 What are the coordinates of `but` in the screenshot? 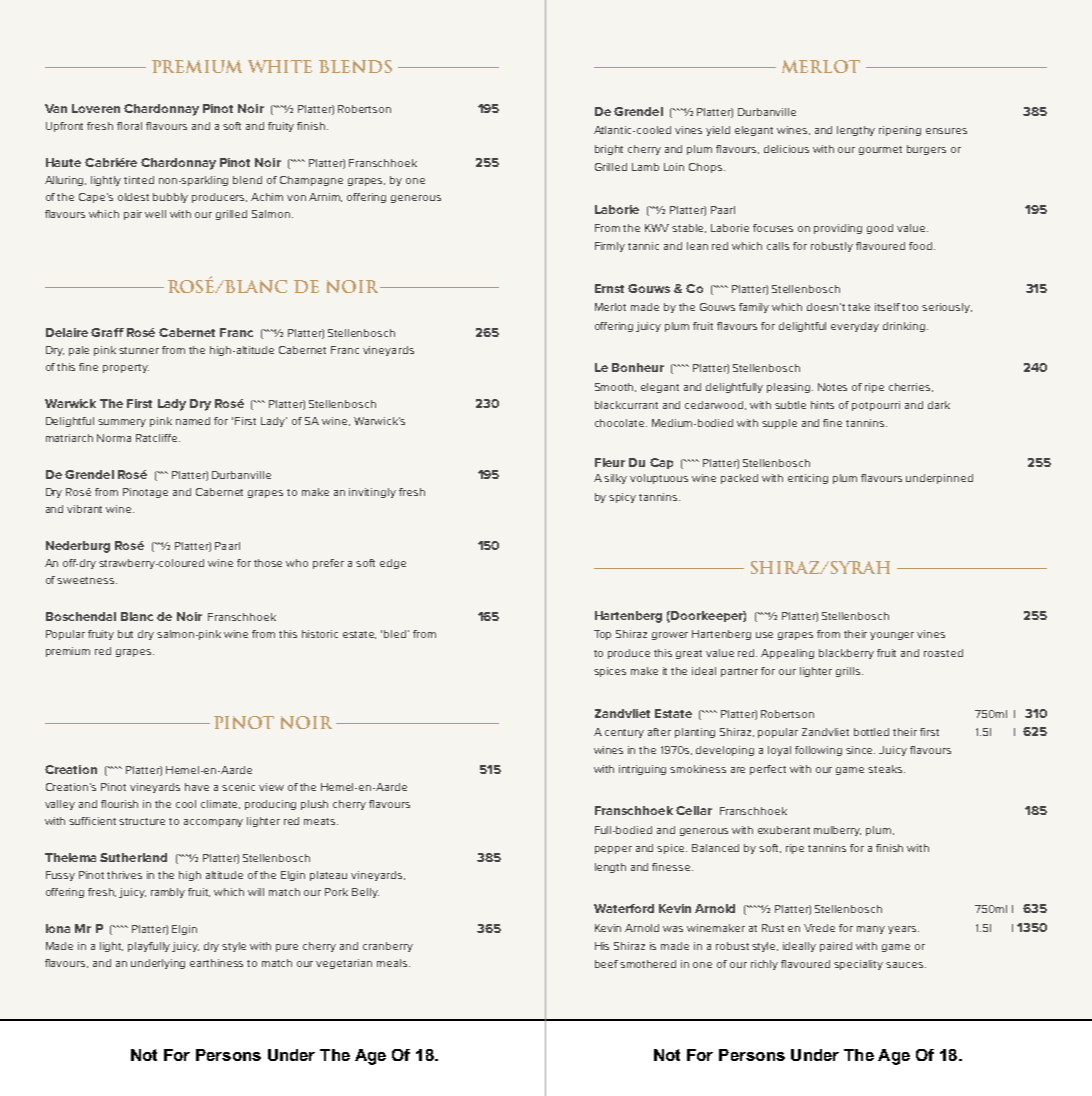 It's located at (125, 634).
